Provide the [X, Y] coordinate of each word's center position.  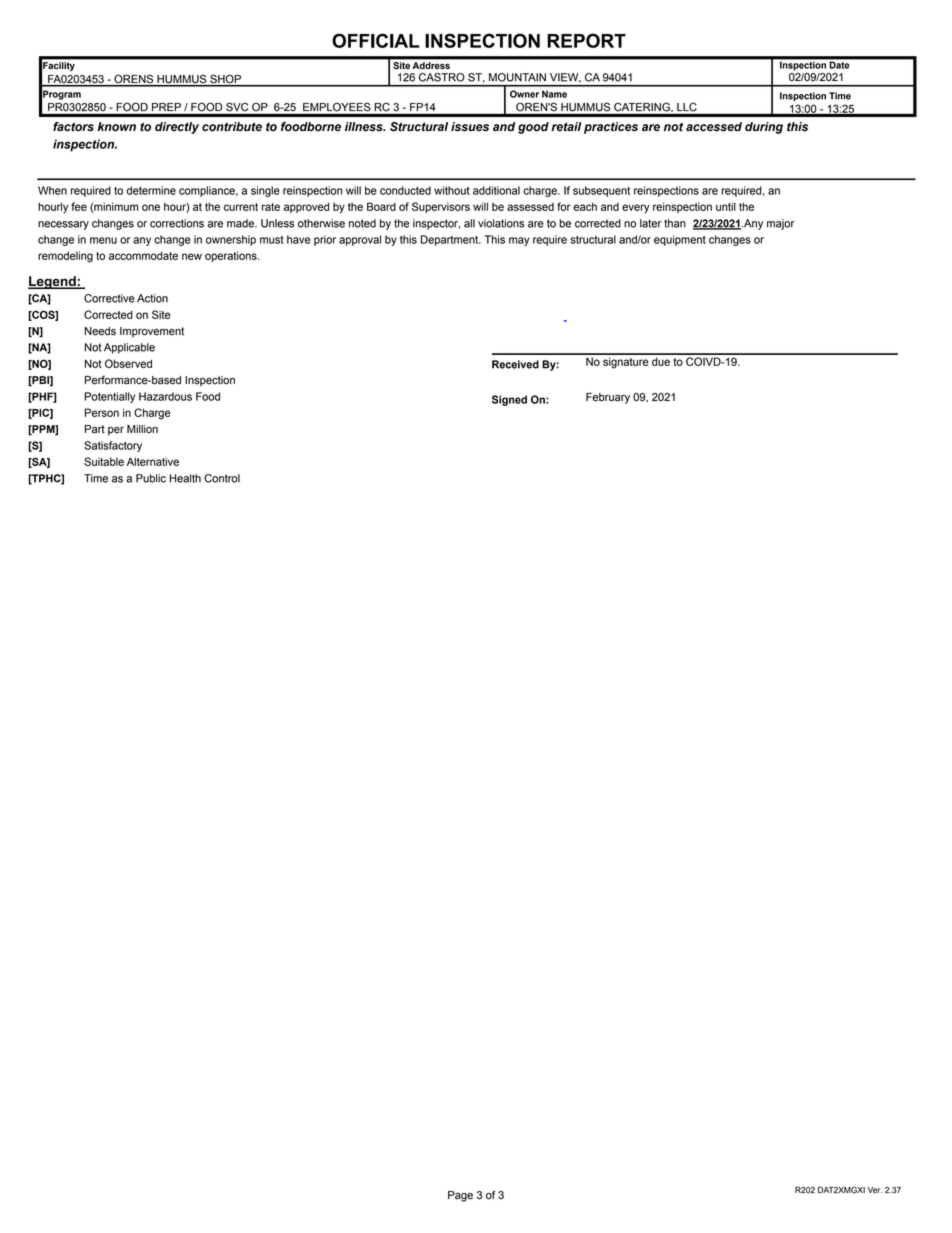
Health [185, 478]
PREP [166, 107]
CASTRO [441, 77]
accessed [714, 127]
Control [222, 478]
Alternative [153, 461]
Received [515, 364]
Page [460, 1196]
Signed [509, 400]
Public [151, 478]
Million [142, 429]
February [608, 398]
